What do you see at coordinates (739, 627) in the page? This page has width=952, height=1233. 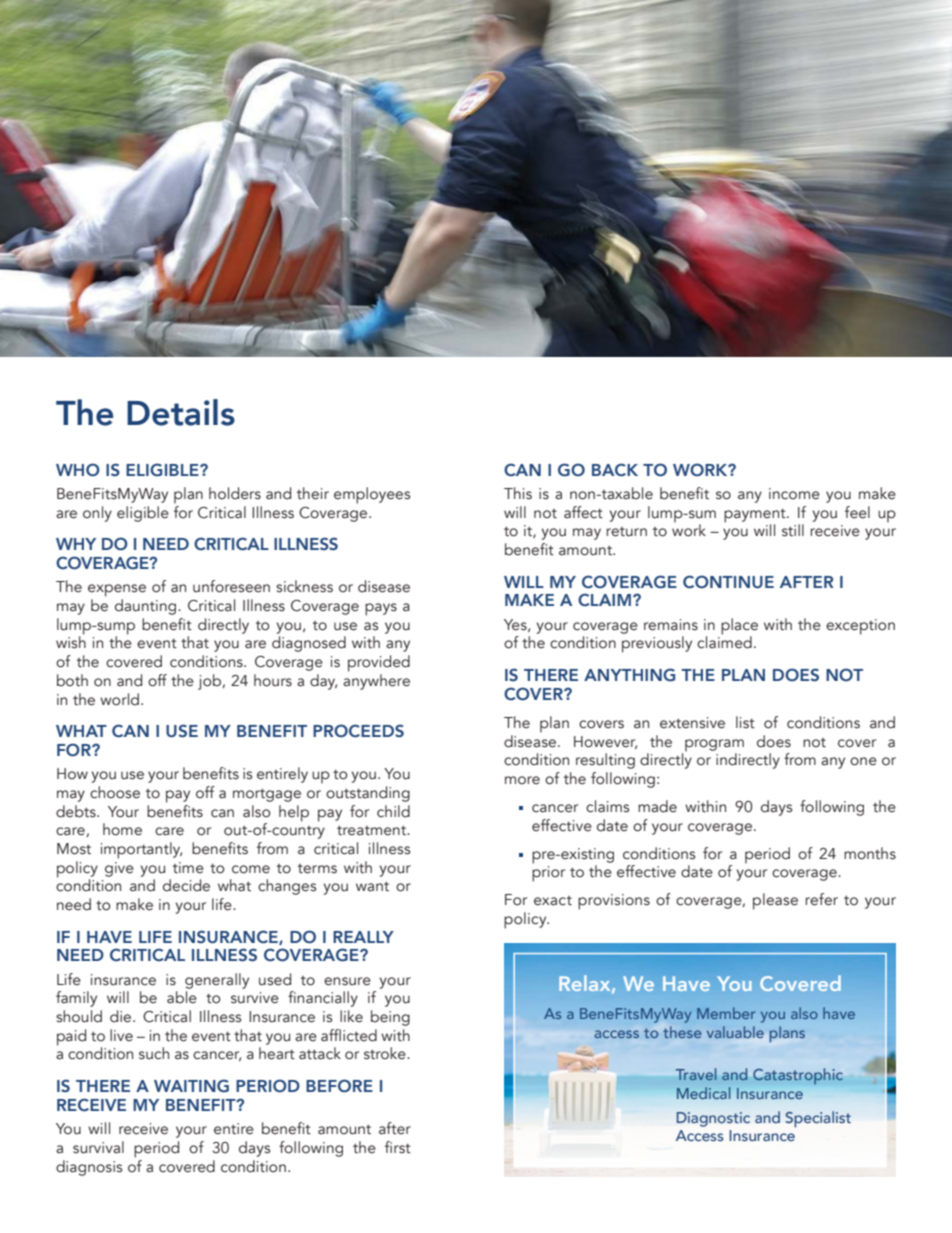 I see `place` at bounding box center [739, 627].
